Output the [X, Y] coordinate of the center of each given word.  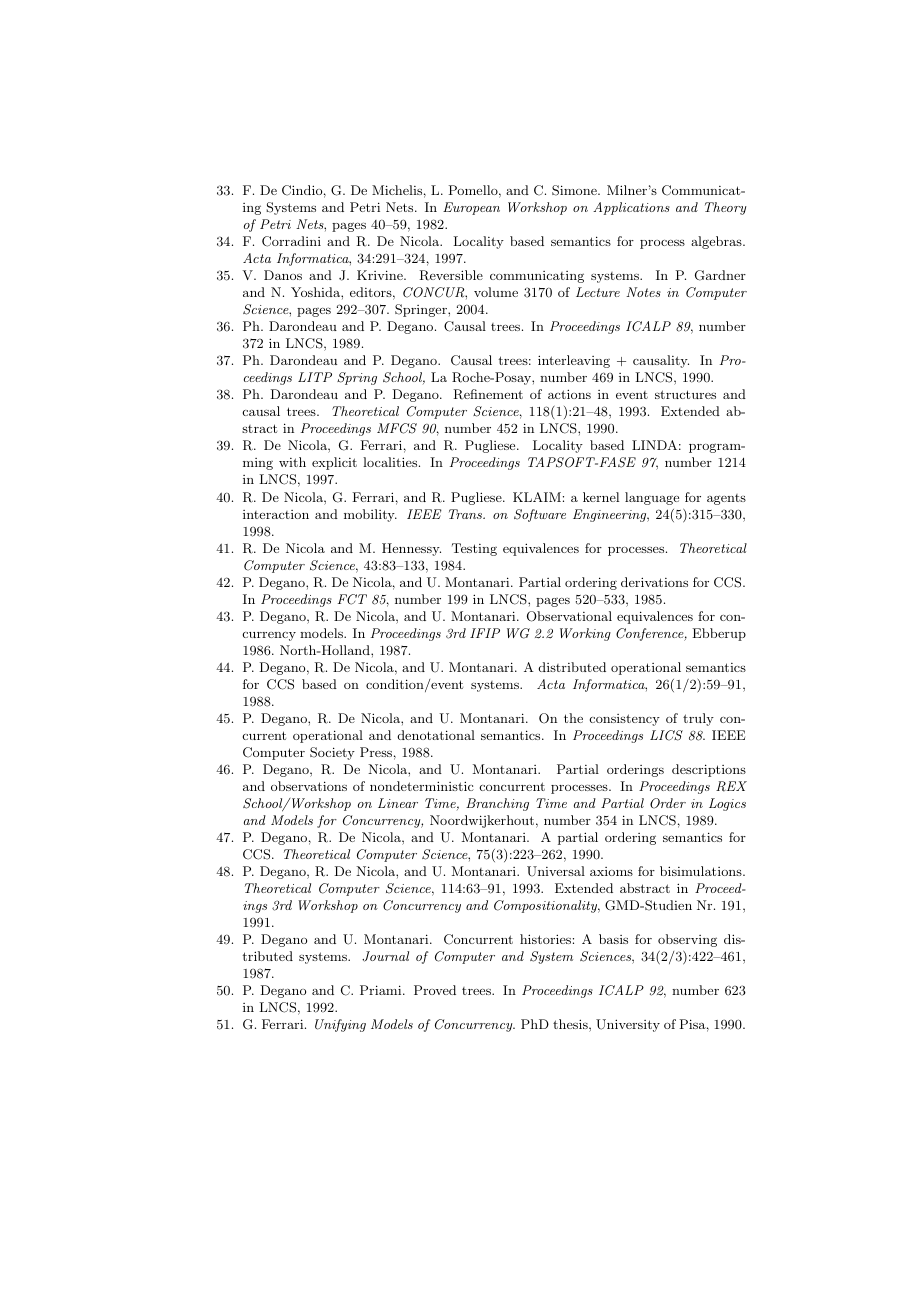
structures [685, 394]
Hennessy [411, 549]
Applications [631, 208]
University [628, 1025]
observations [309, 786]
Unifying [340, 1025]
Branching [497, 804]
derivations [654, 582]
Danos [283, 275]
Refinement [488, 394]
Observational [569, 616]
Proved [435, 990]
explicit [334, 463]
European [471, 208]
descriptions [709, 770]
